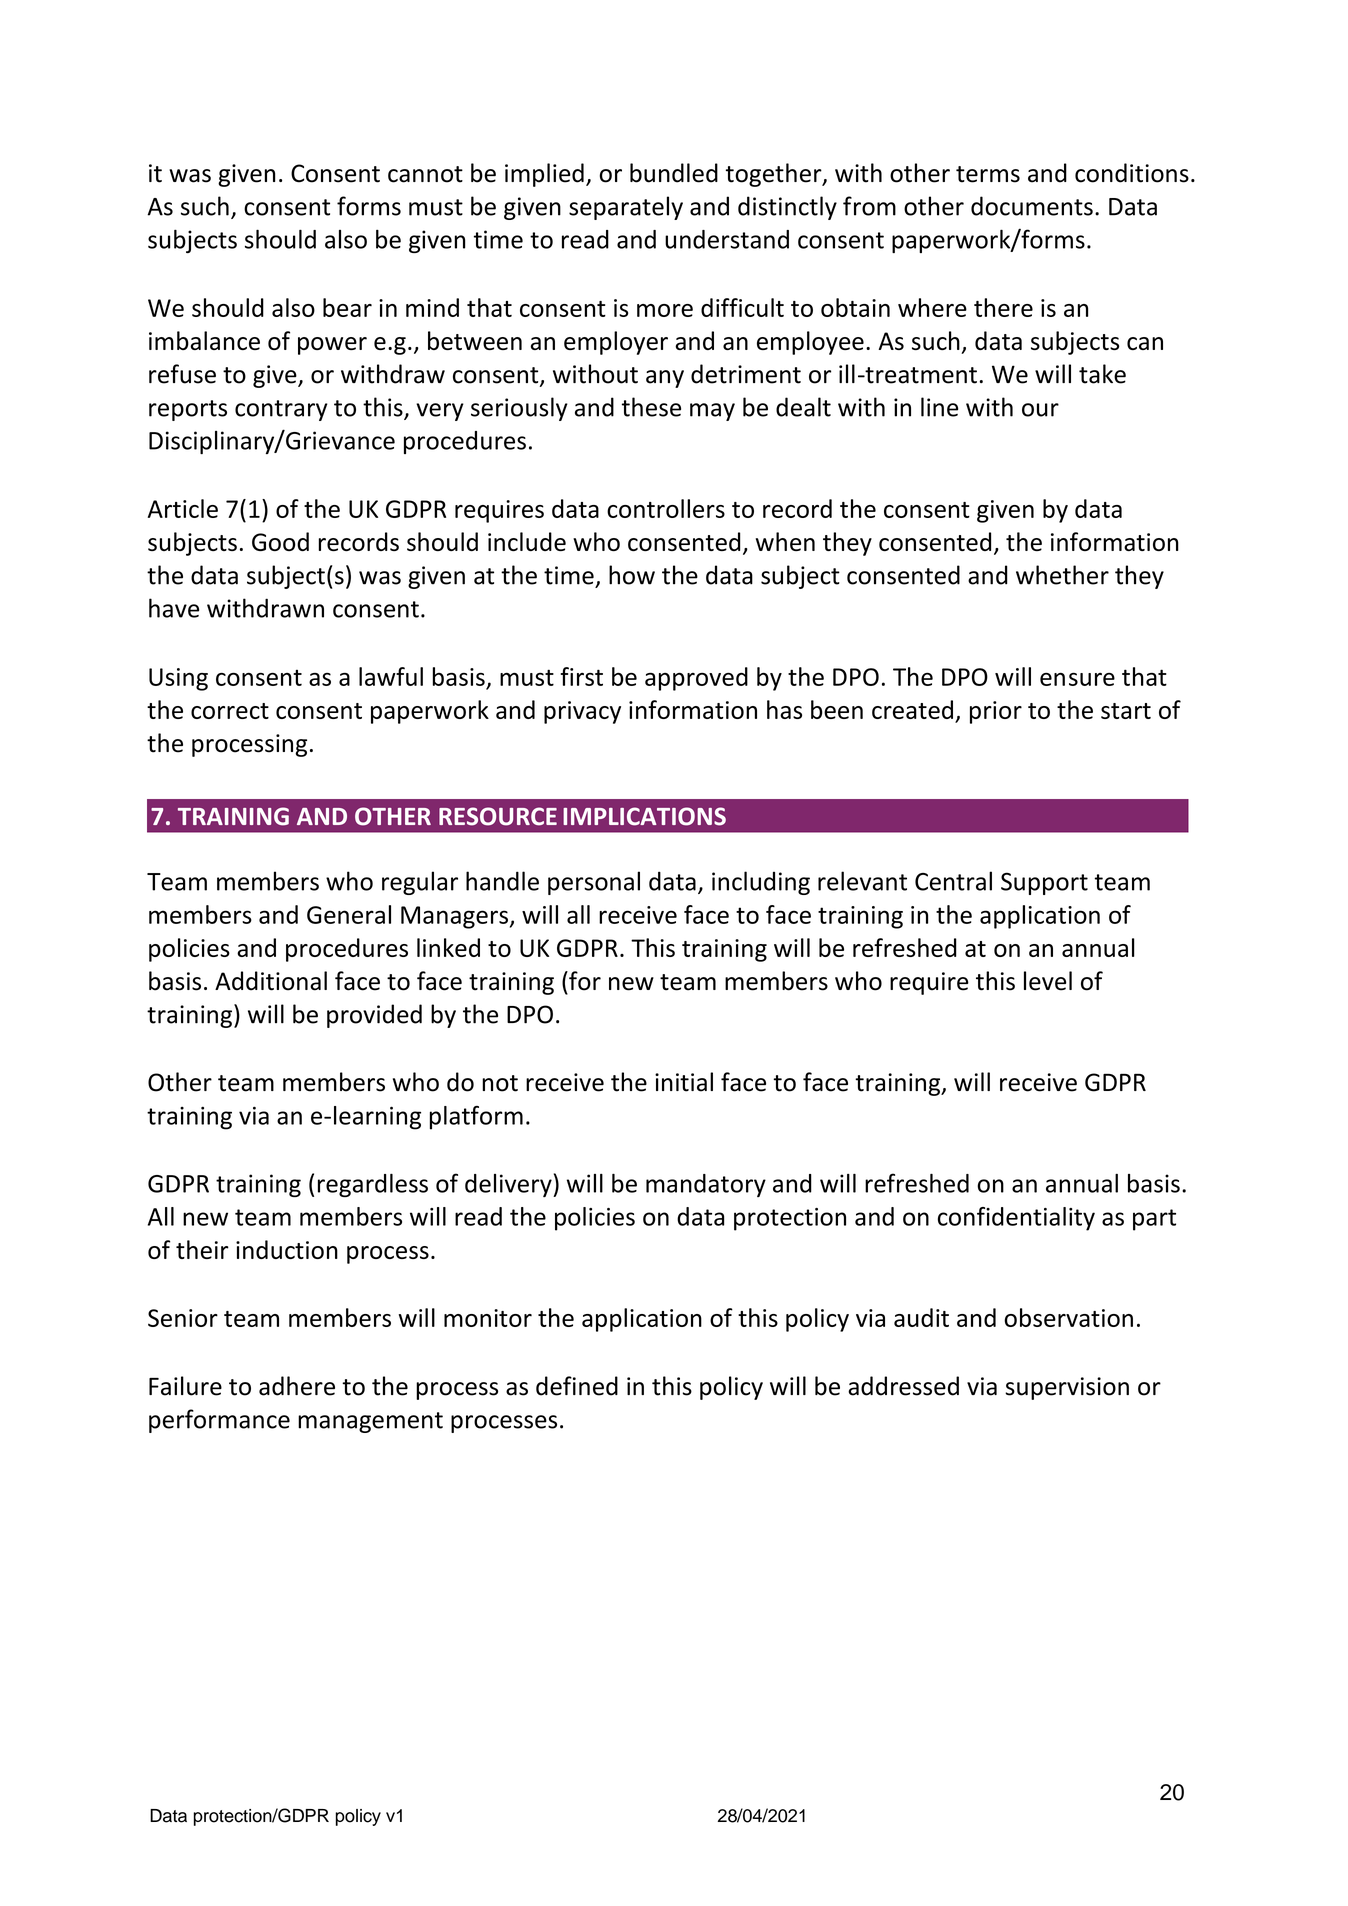  I want to click on defined, so click(577, 1386).
